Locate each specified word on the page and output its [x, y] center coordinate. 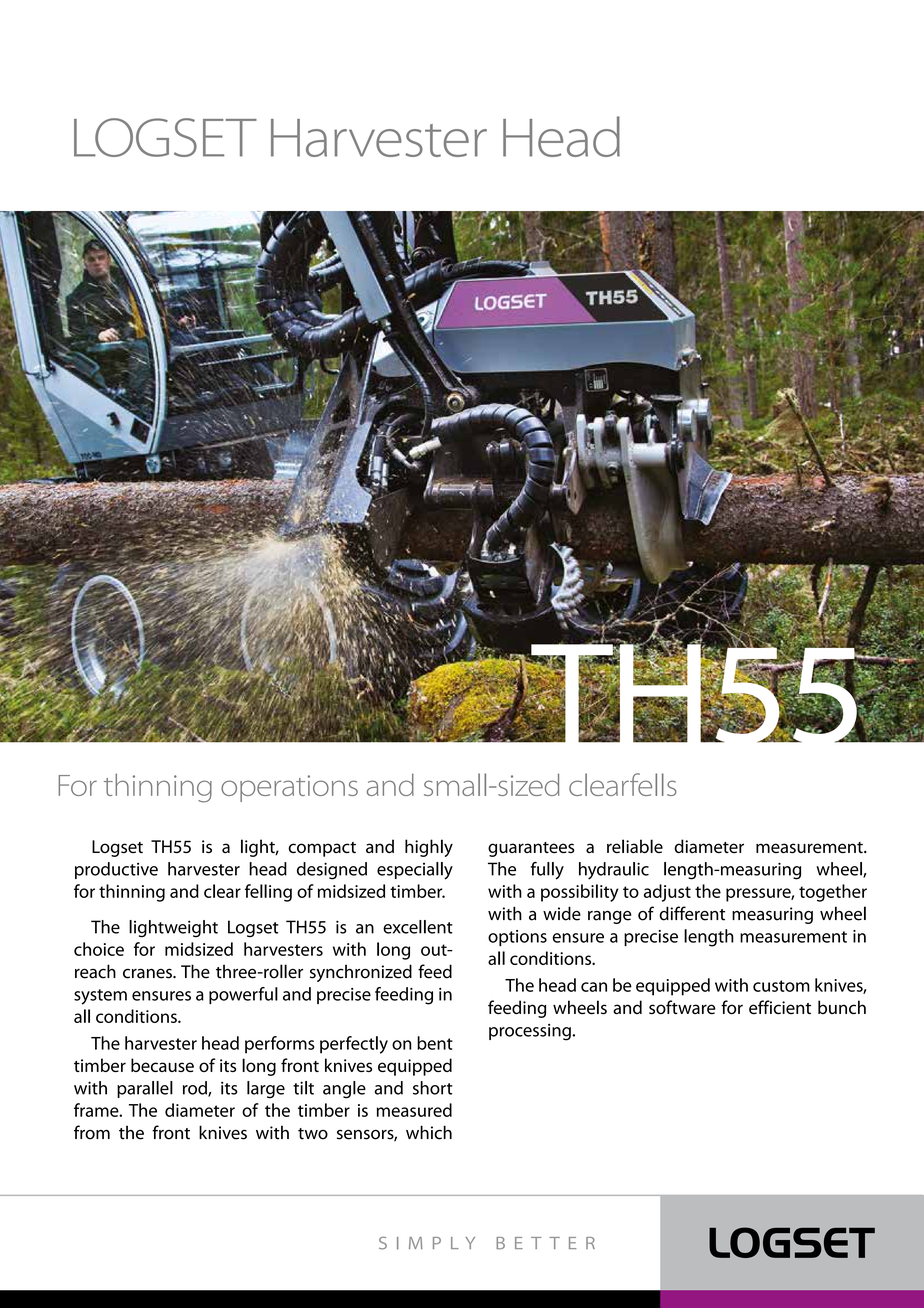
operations [289, 788]
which [429, 1132]
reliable [635, 846]
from [92, 1132]
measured [414, 1110]
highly [429, 848]
